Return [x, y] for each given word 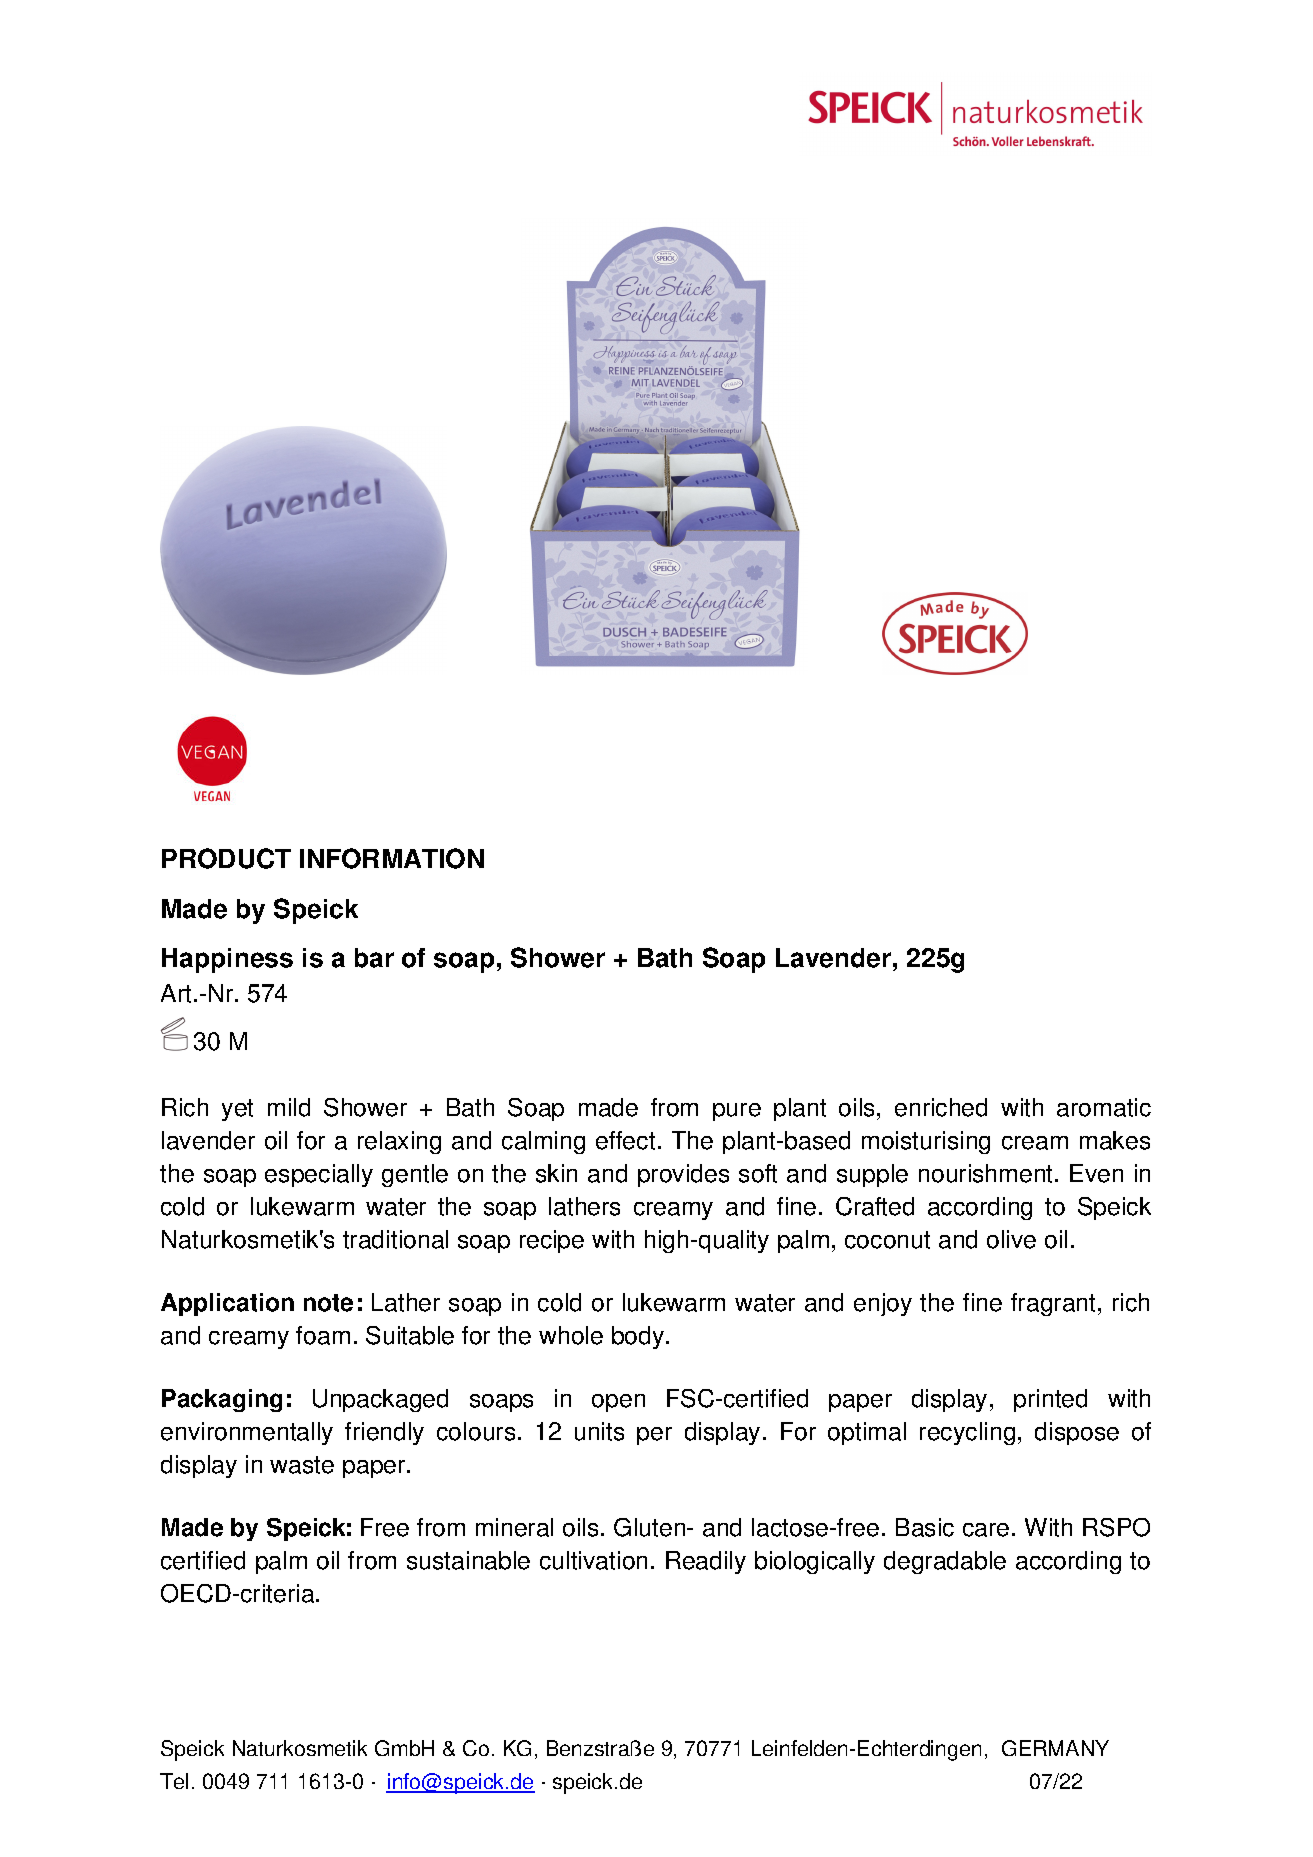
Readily [706, 1562]
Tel [174, 1781]
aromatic [1104, 1107]
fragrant [1053, 1304]
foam [323, 1335]
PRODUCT [226, 858]
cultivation [593, 1560]
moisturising [926, 1142]
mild [289, 1107]
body [639, 1337]
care [986, 1530]
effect [625, 1140]
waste [302, 1465]
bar [374, 958]
